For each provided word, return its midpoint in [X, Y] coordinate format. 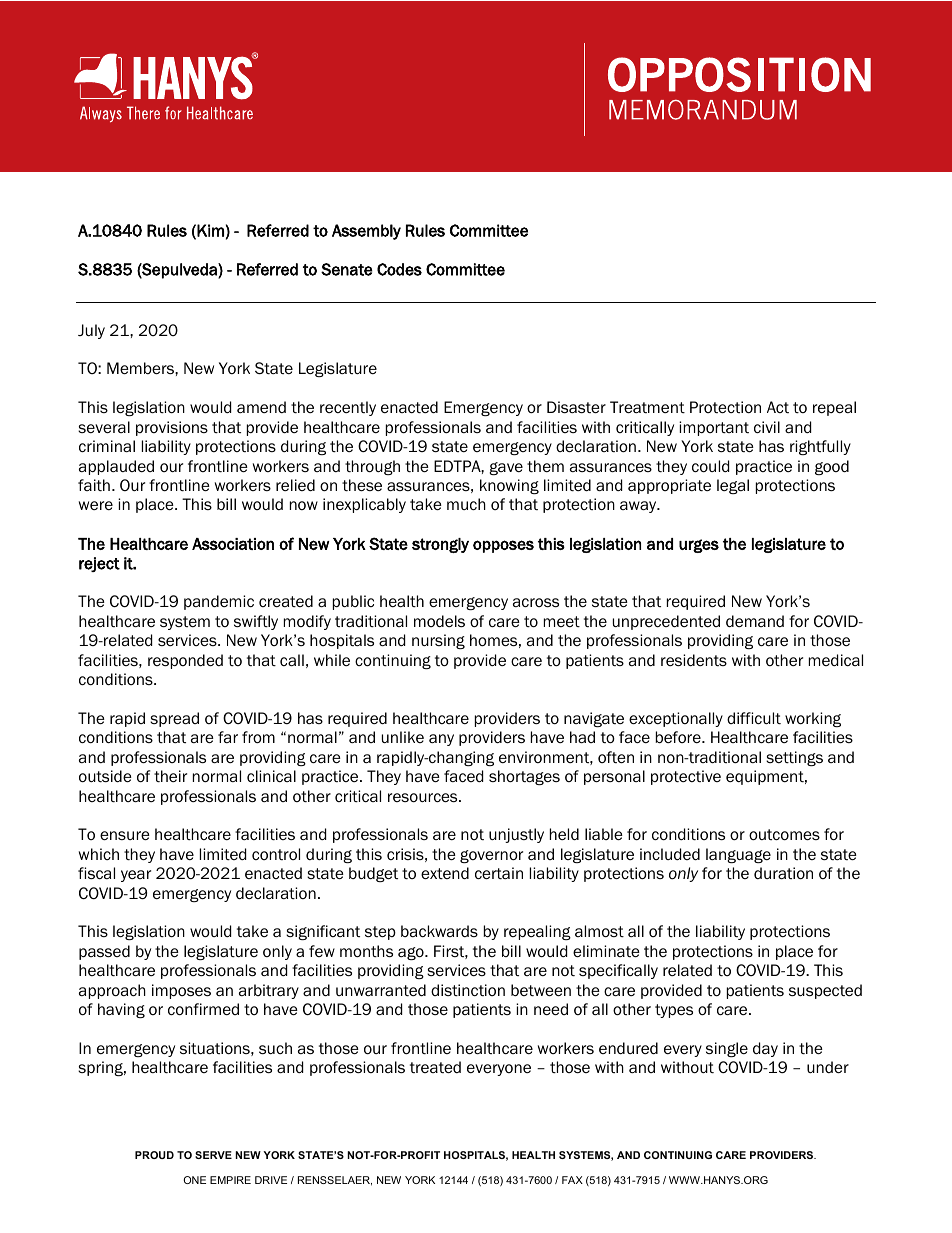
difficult [754, 718]
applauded [116, 467]
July [91, 331]
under [828, 1067]
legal [733, 486]
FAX [572, 1180]
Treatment [647, 407]
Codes [399, 269]
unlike [403, 737]
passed [104, 952]
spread [174, 719]
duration [783, 873]
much [466, 504]
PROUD [154, 1155]
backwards [439, 931]
